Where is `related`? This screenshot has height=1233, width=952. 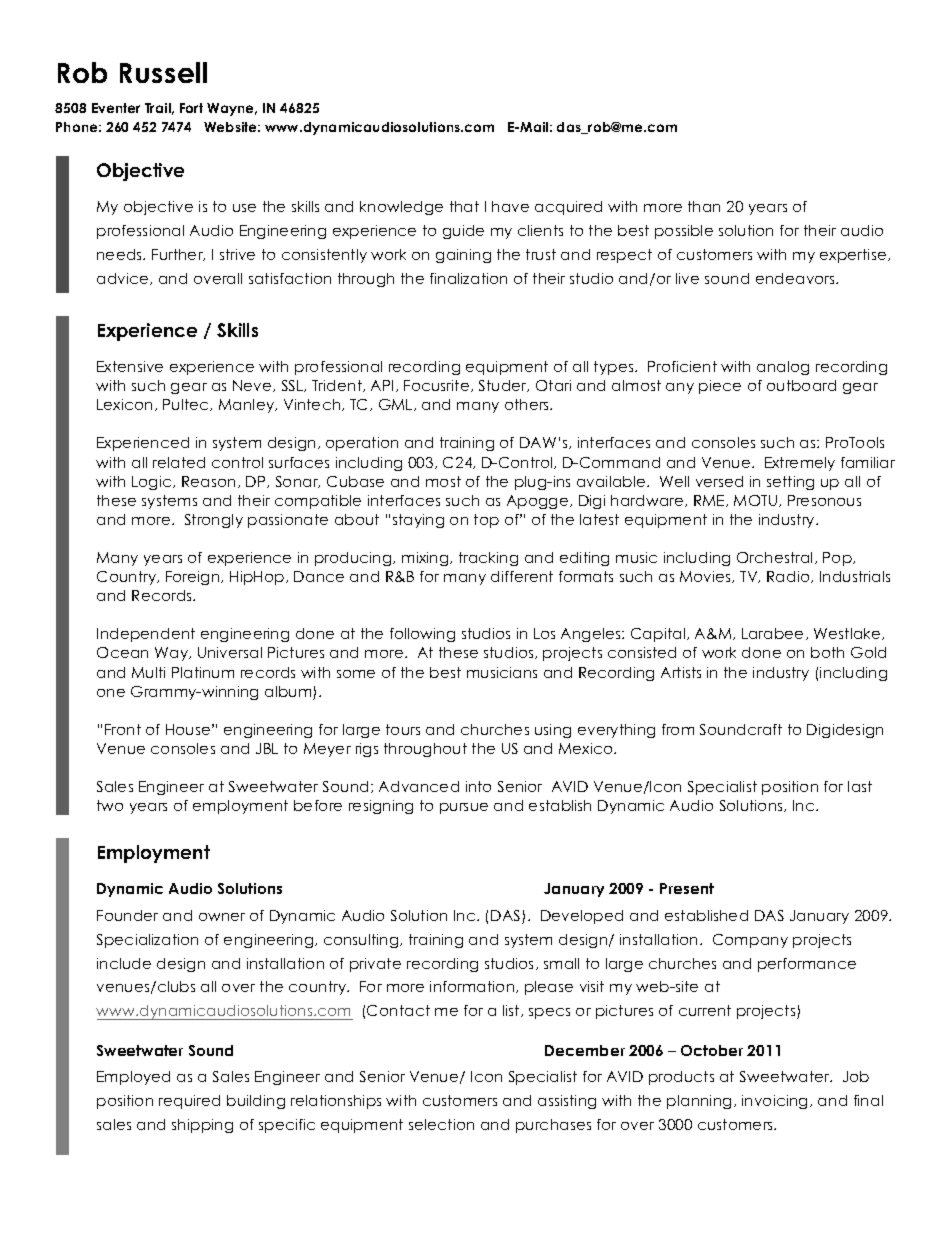
related is located at coordinates (179, 462).
